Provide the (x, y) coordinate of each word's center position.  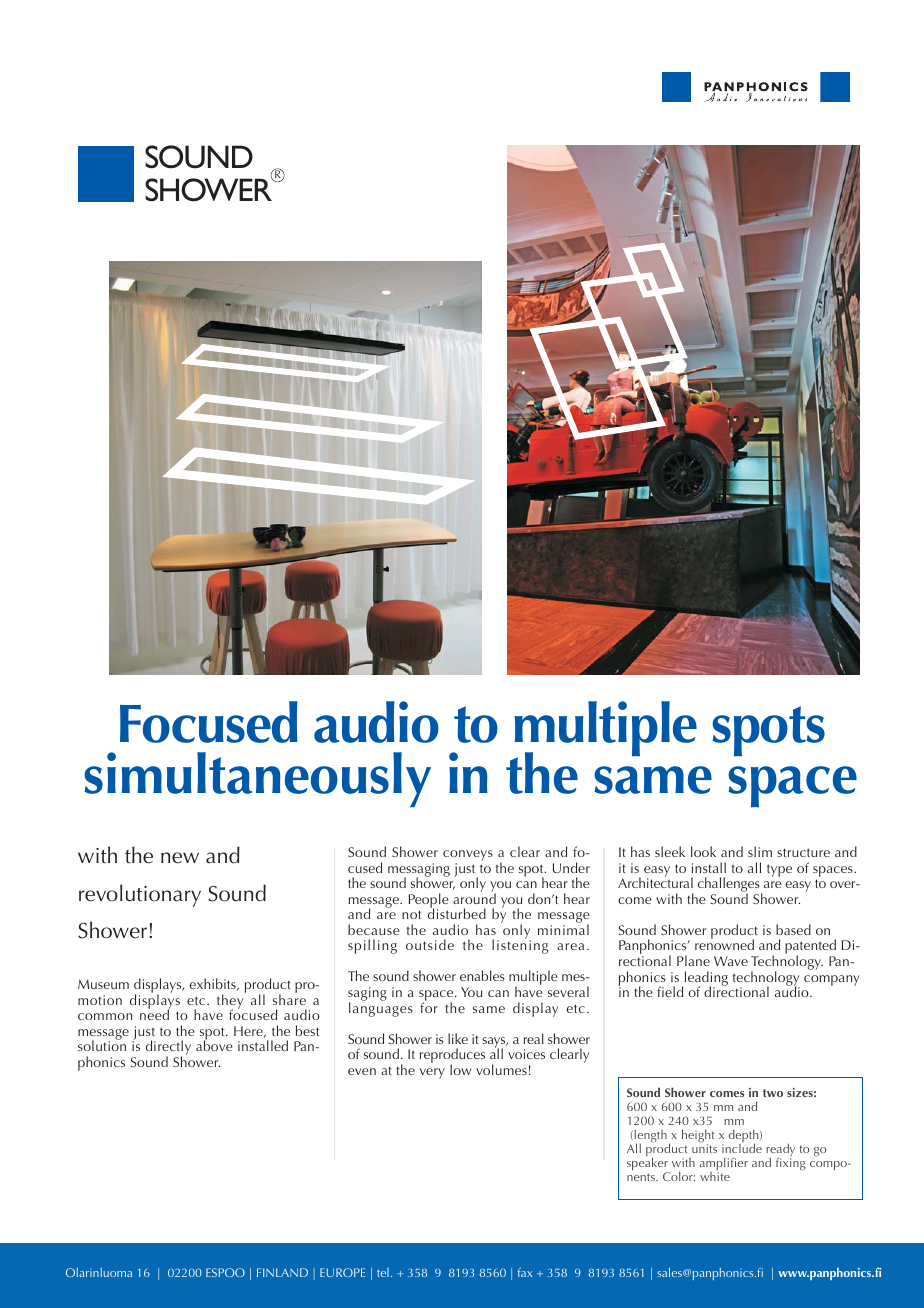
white (715, 1176)
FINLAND (282, 1272)
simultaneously (257, 780)
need (155, 1014)
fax (525, 1272)
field (670, 991)
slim (760, 851)
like (458, 1038)
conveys (468, 857)
